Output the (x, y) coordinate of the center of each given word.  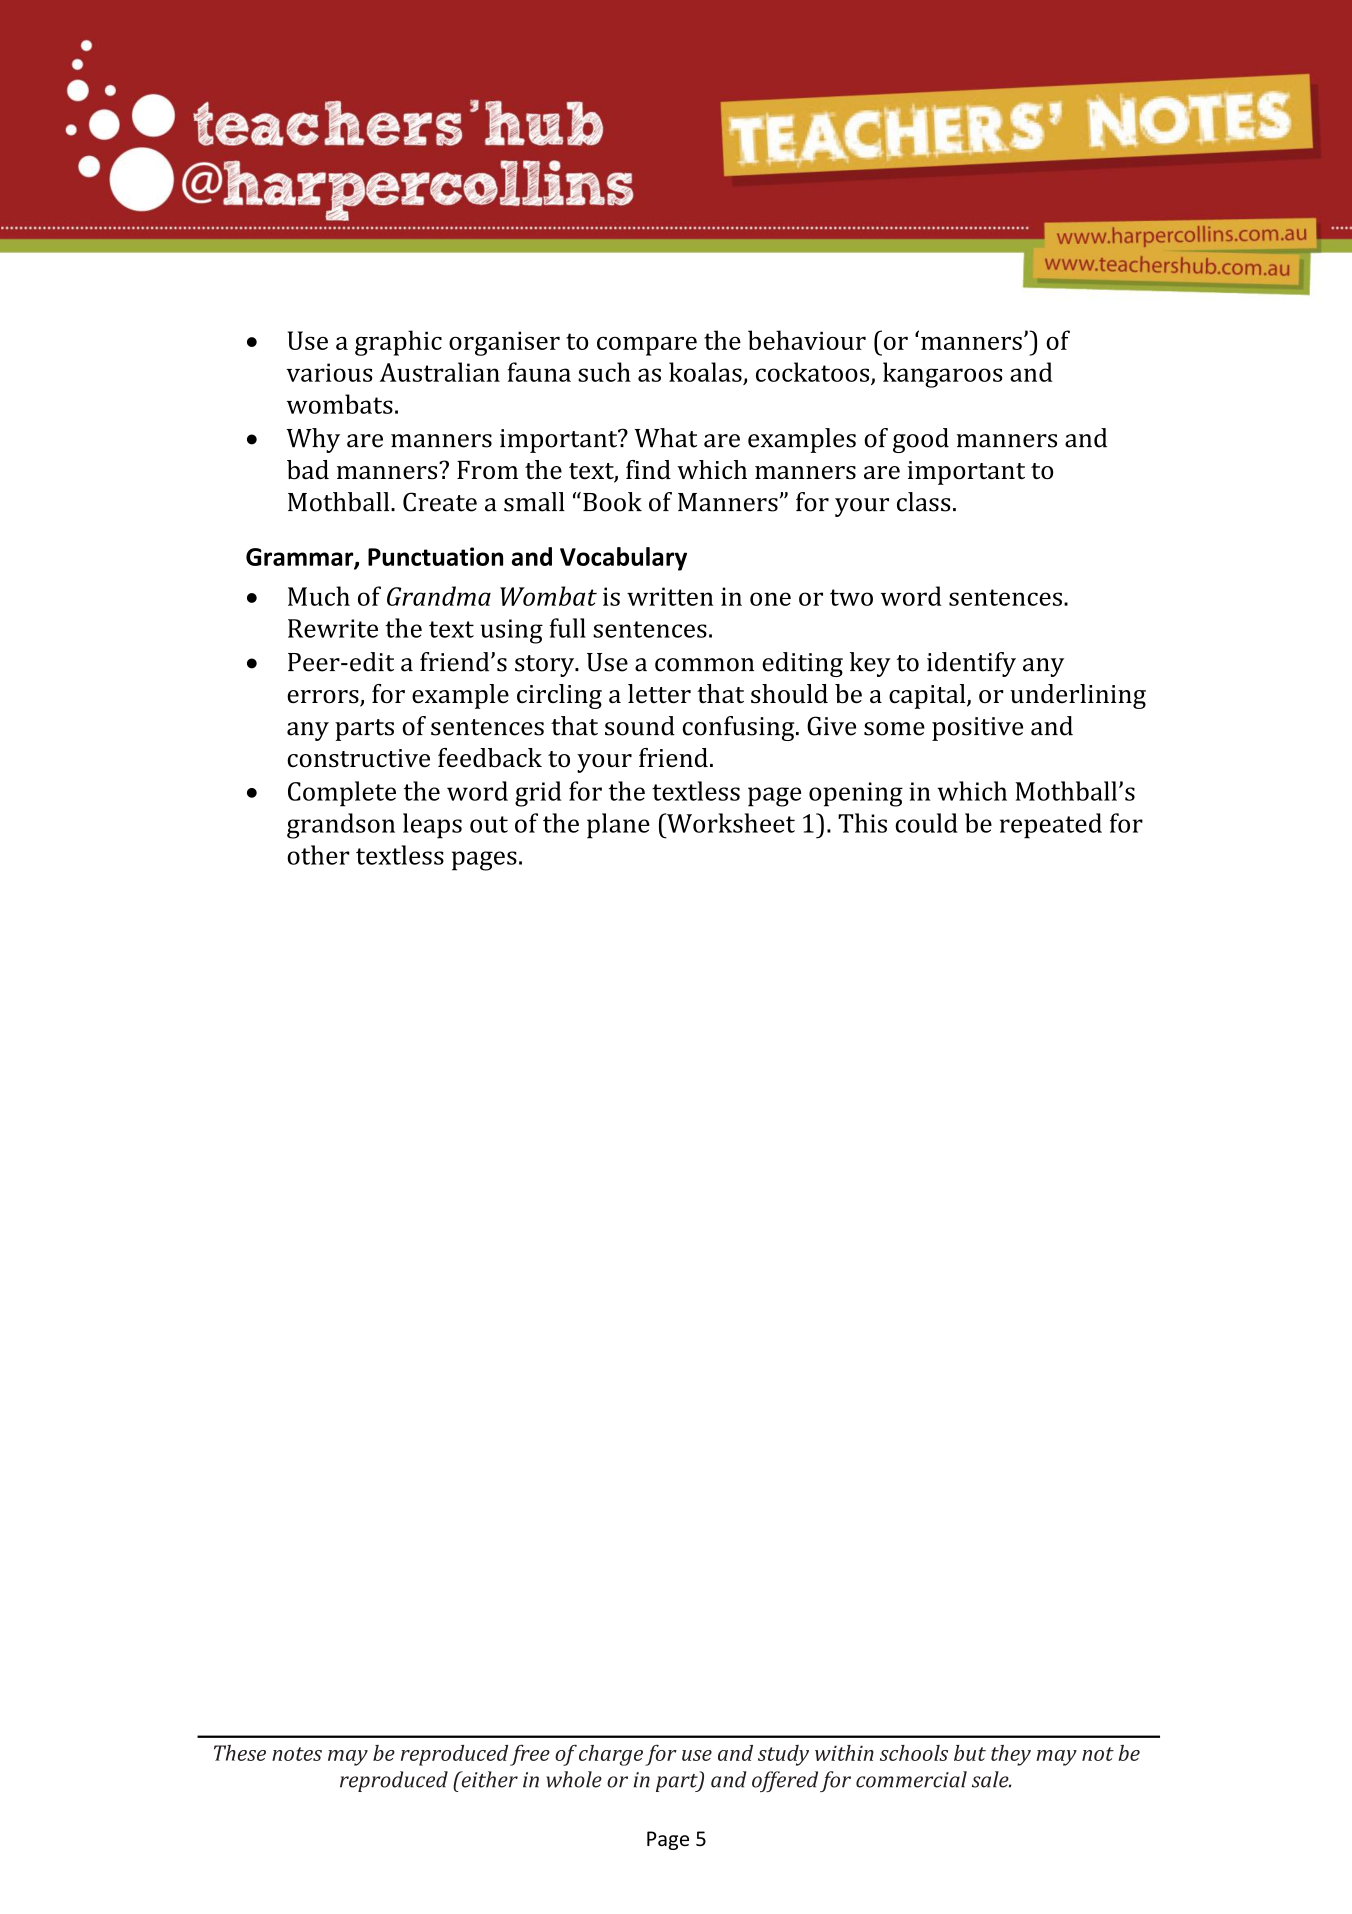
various (329, 372)
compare (647, 346)
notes (297, 1754)
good (921, 440)
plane (618, 826)
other (318, 855)
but (970, 1753)
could (926, 823)
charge (611, 1755)
